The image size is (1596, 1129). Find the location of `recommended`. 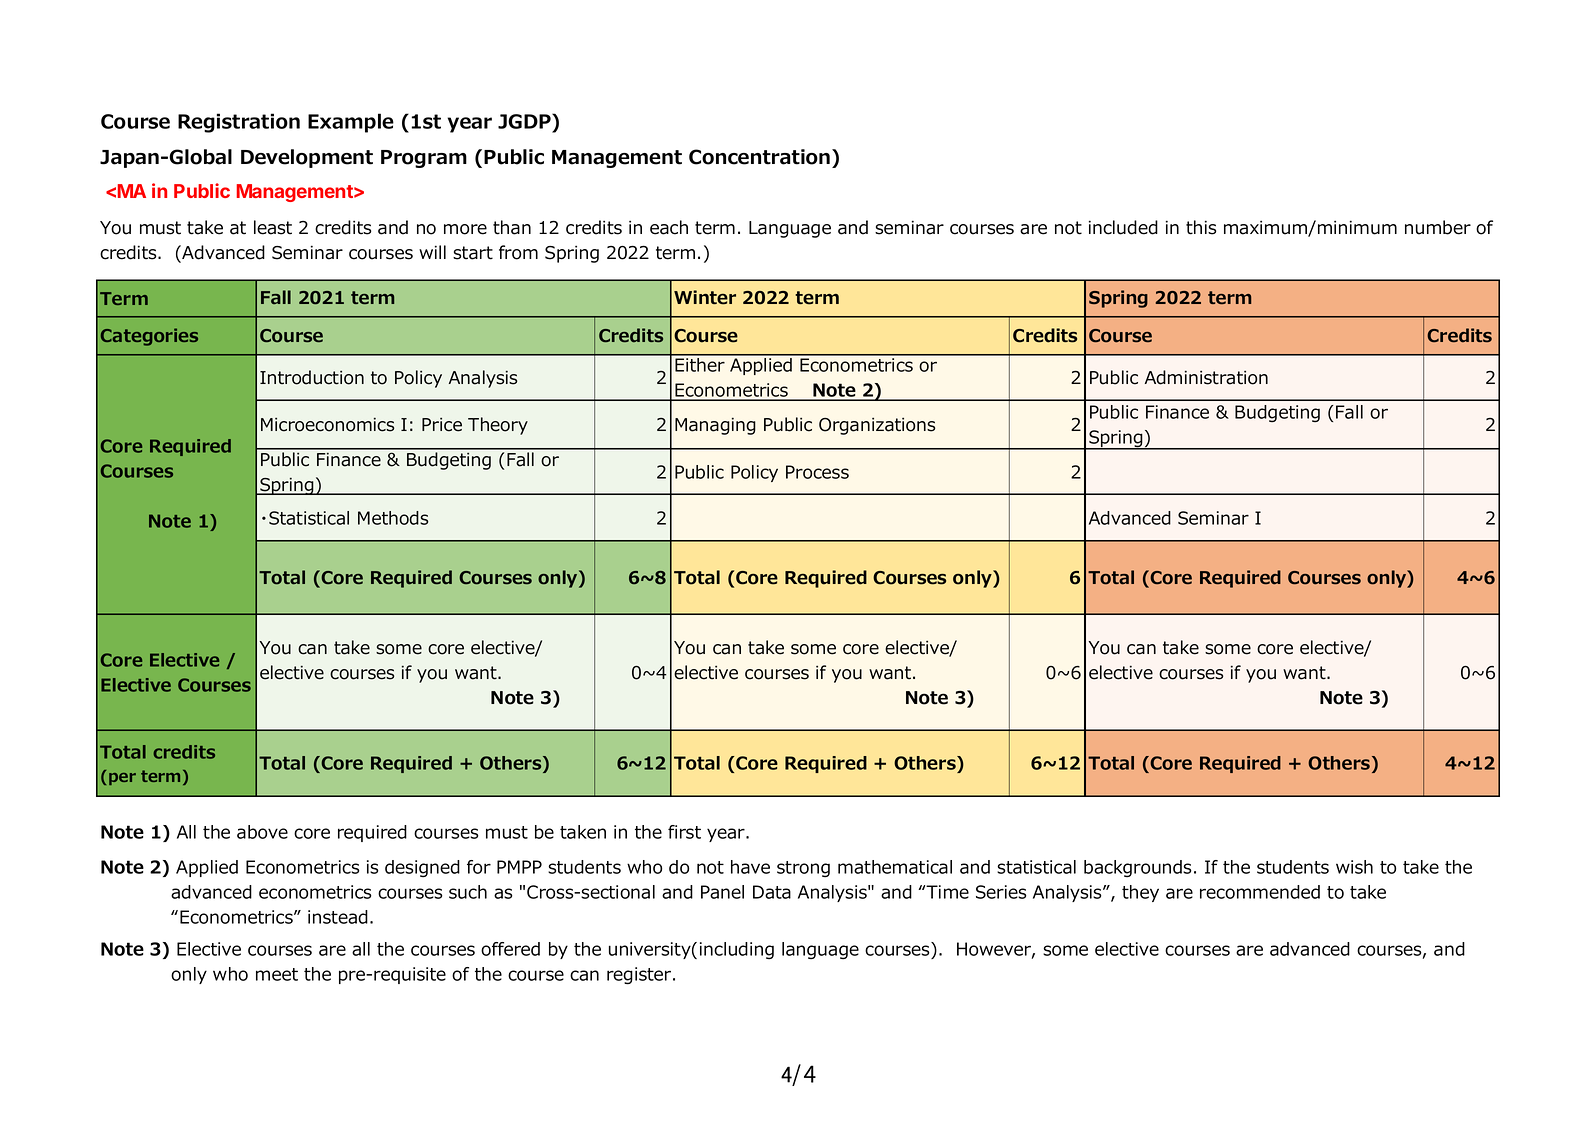

recommended is located at coordinates (1260, 892).
